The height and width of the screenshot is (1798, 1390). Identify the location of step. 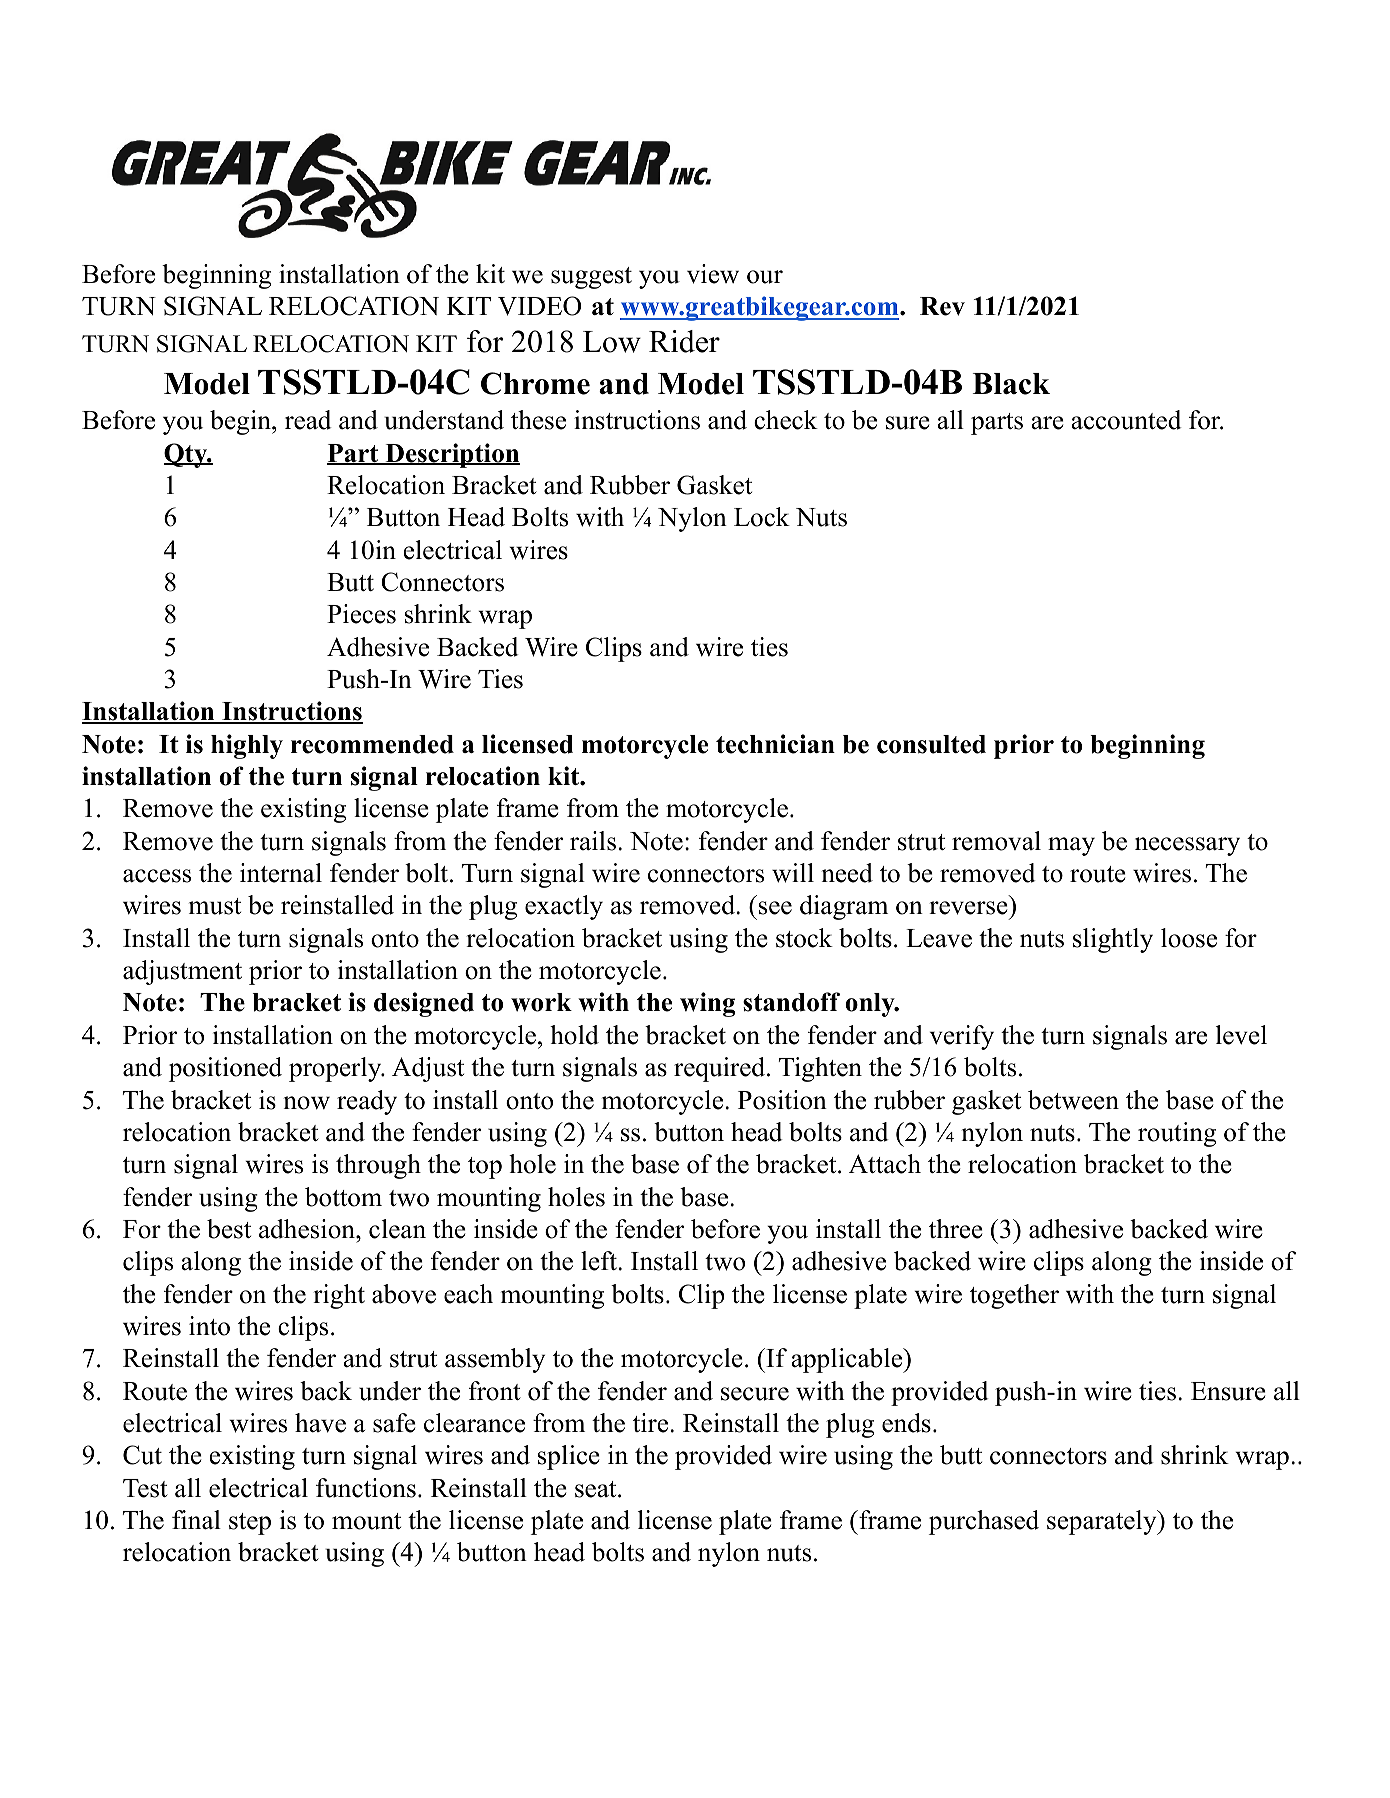
(250, 1524).
